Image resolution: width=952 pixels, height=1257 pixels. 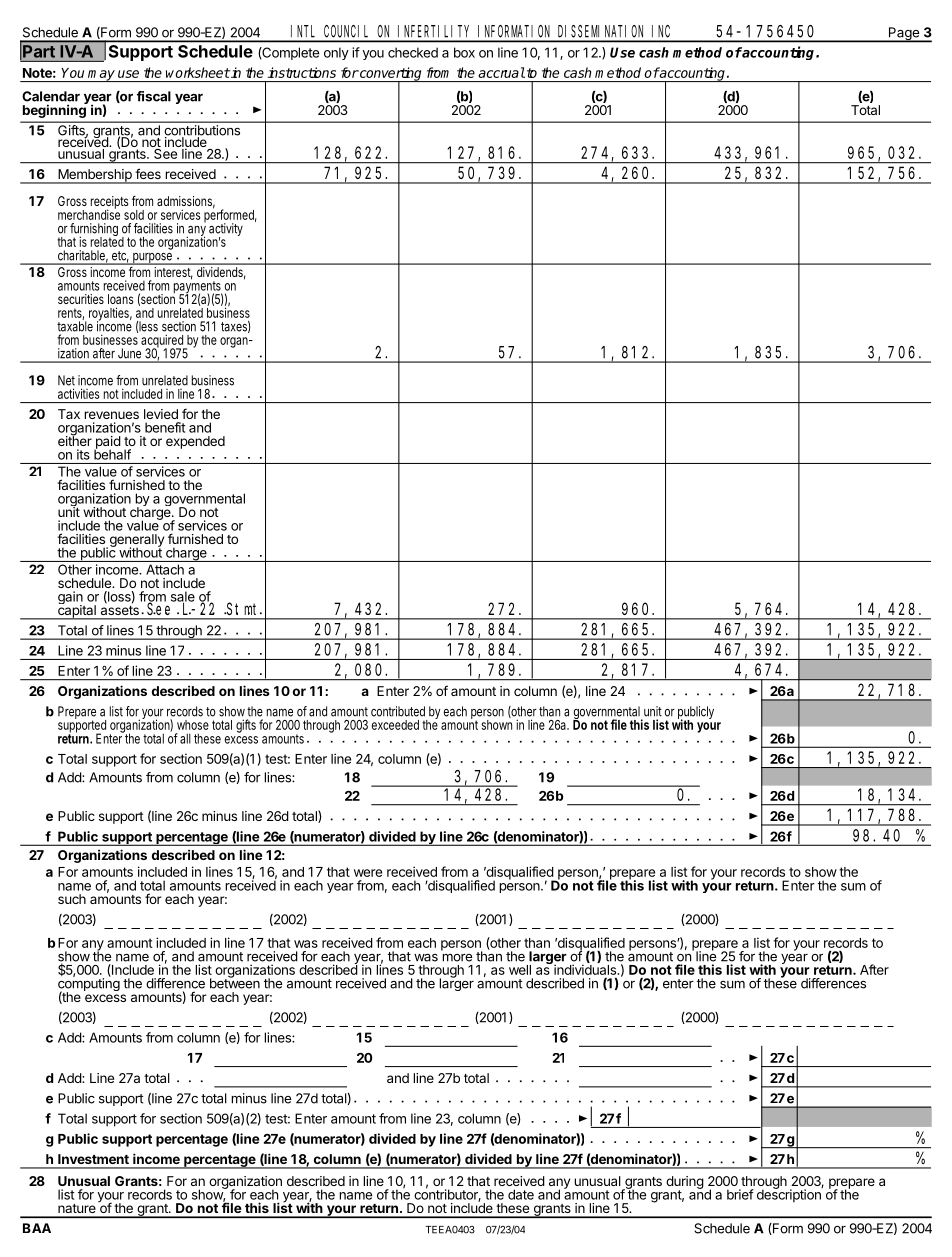 I want to click on contributed, so click(x=398, y=711).
